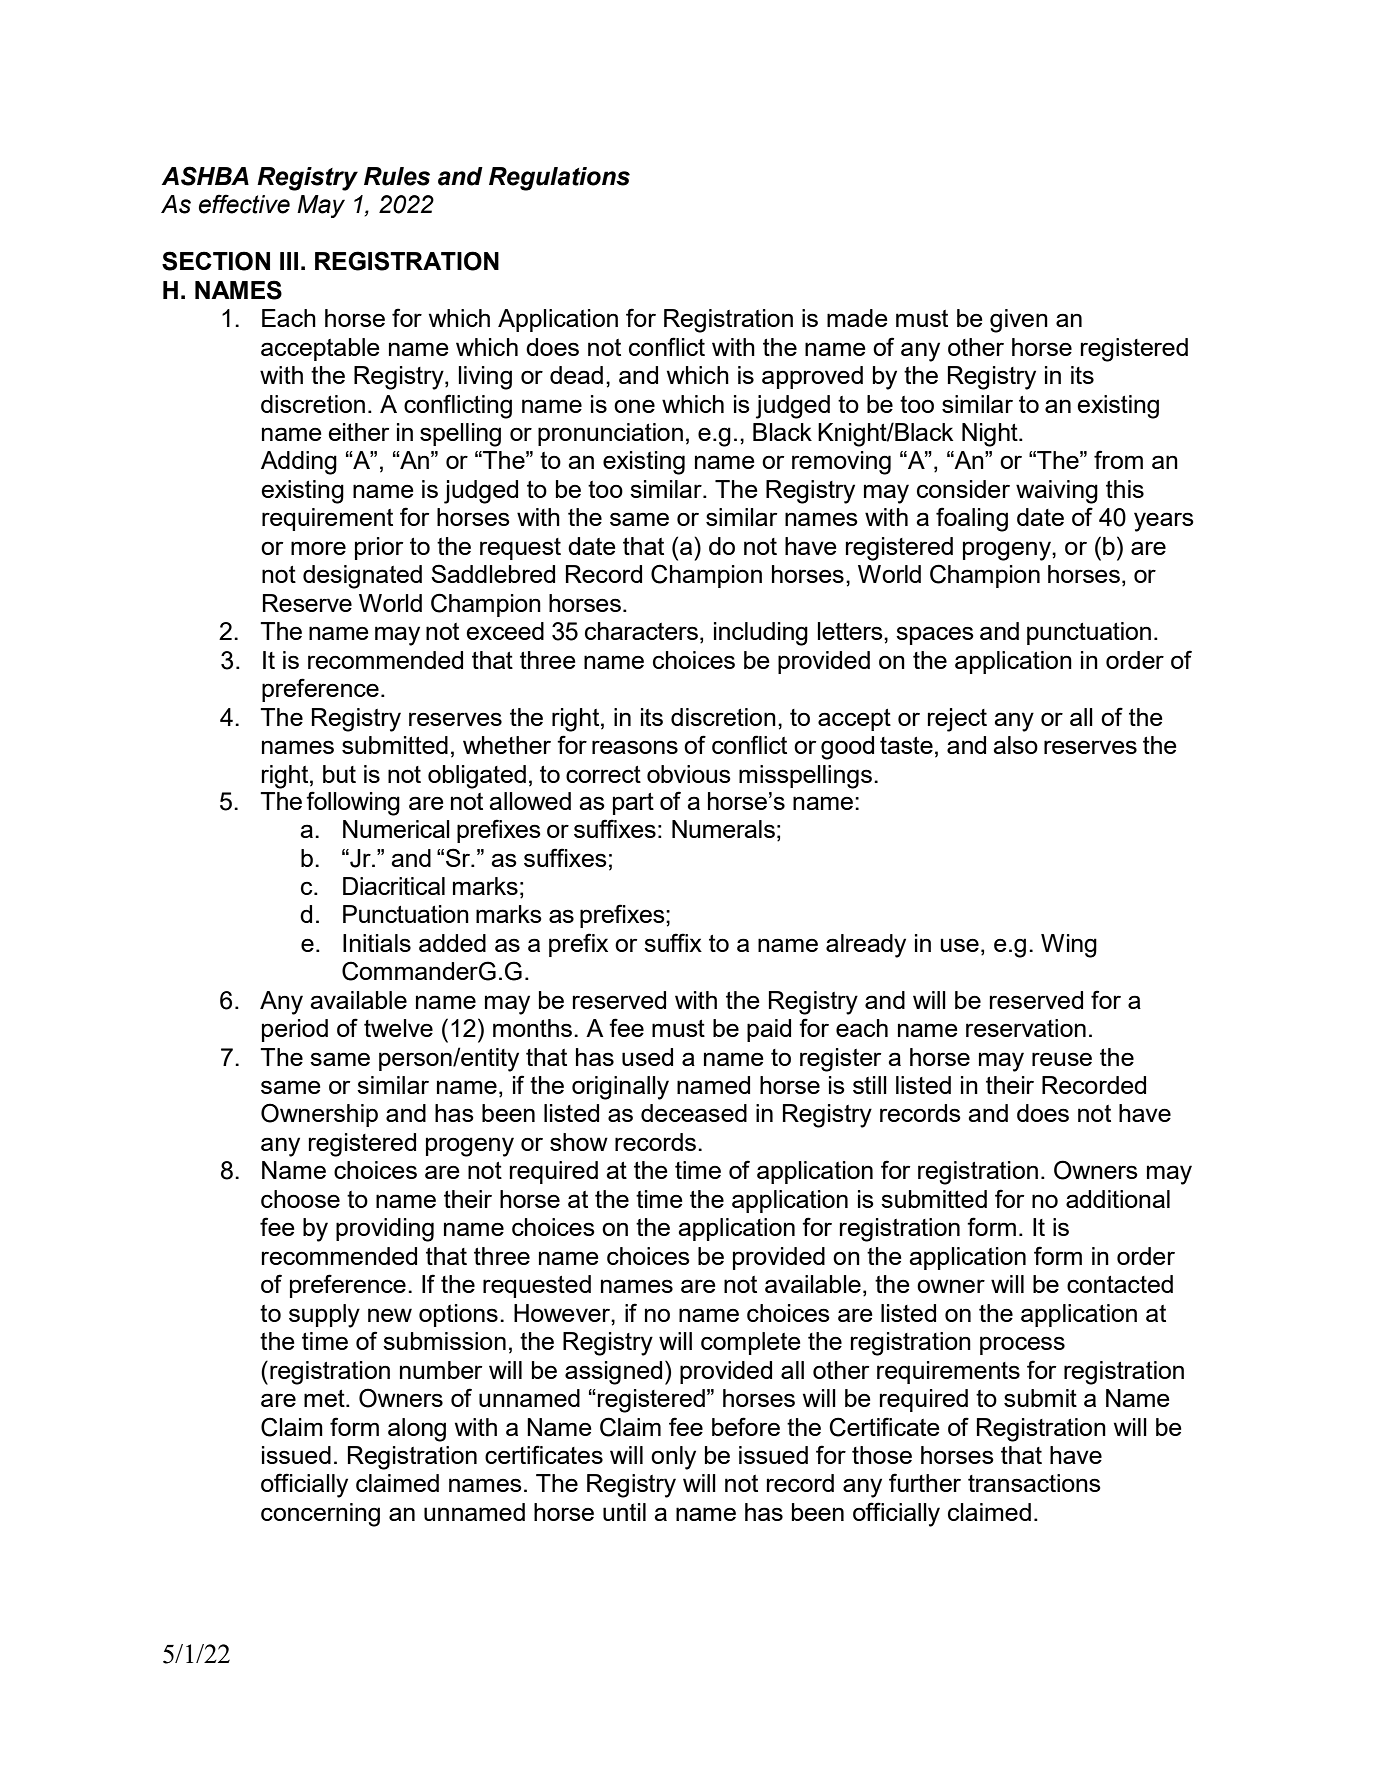 This document has height=1782, width=1377. Describe the element at coordinates (1034, 1483) in the document. I see `transactions` at that location.
